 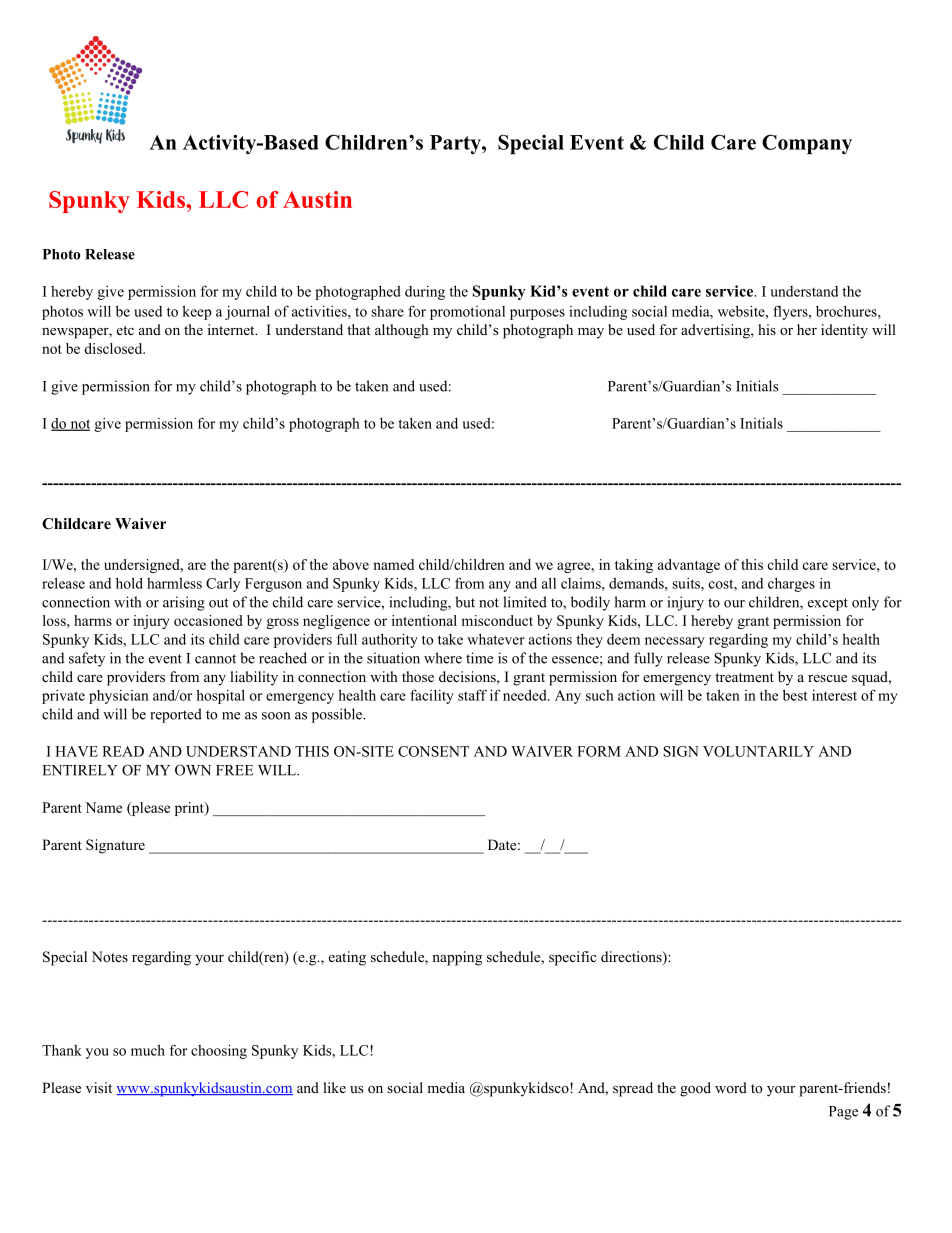 What do you see at coordinates (467, 313) in the image?
I see `promotional` at bounding box center [467, 313].
